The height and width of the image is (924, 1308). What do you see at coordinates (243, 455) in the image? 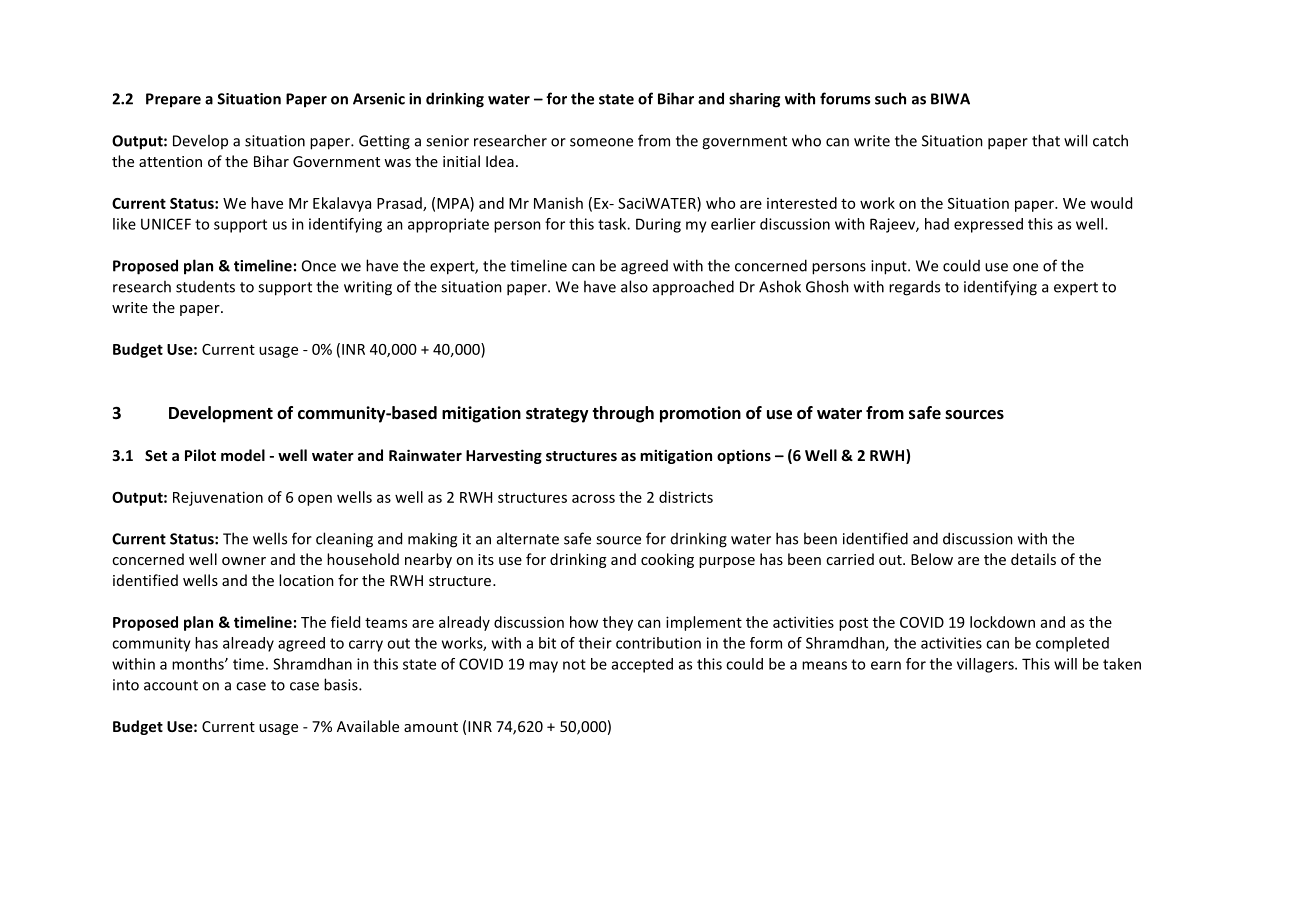
I see `model` at bounding box center [243, 455].
